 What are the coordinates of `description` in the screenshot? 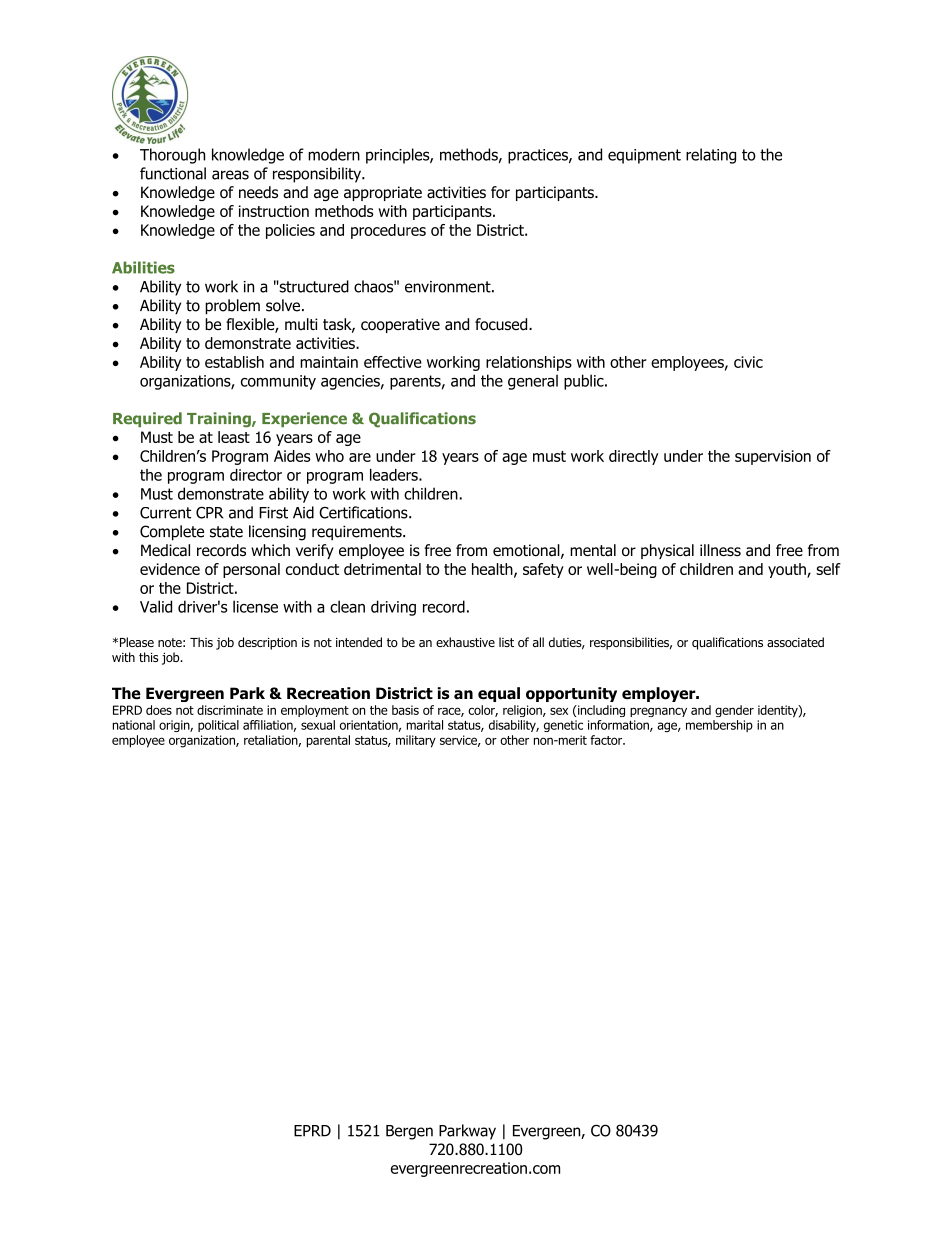 It's located at (267, 643).
